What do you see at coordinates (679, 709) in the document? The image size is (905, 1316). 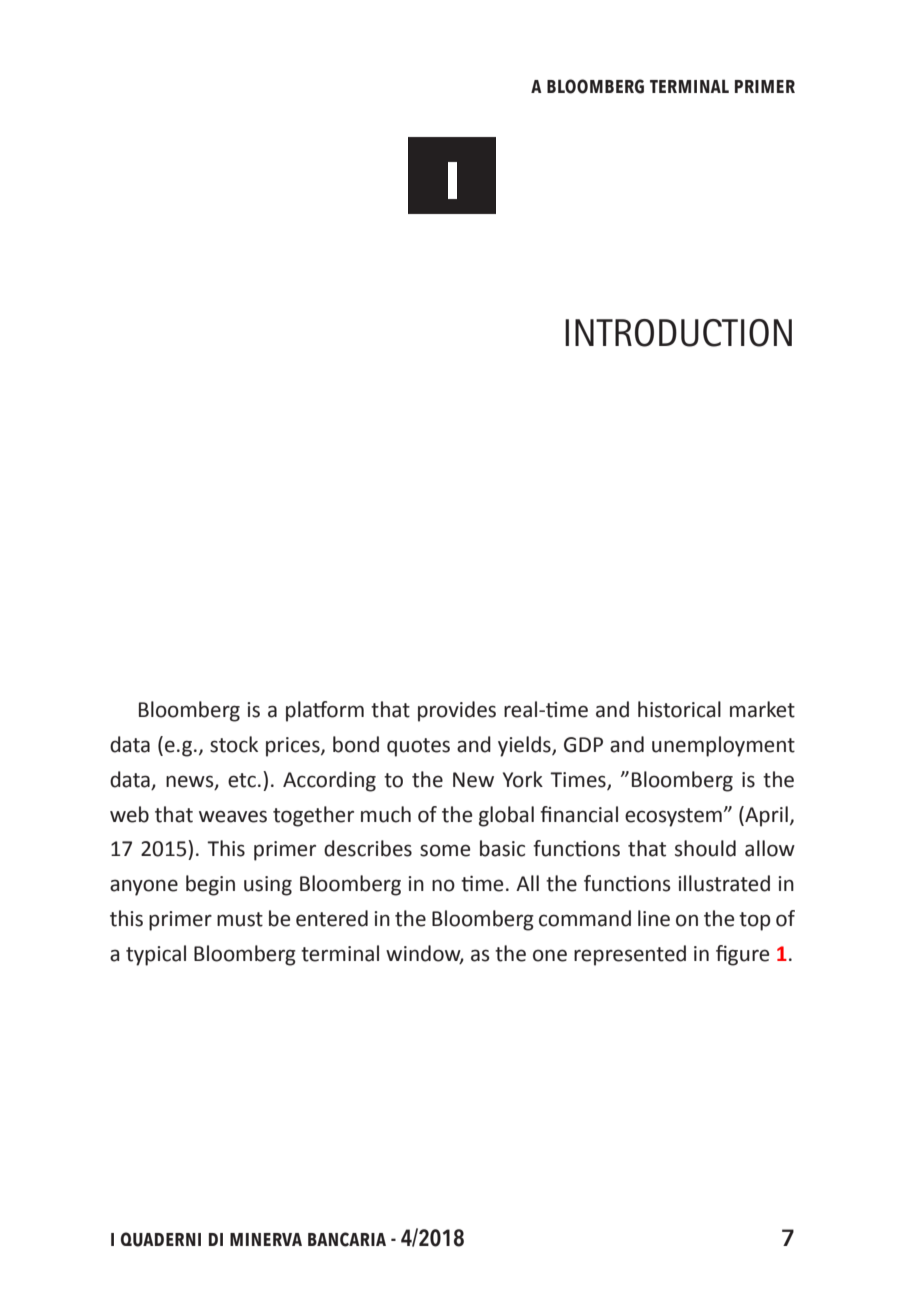 I see `historical` at bounding box center [679, 709].
